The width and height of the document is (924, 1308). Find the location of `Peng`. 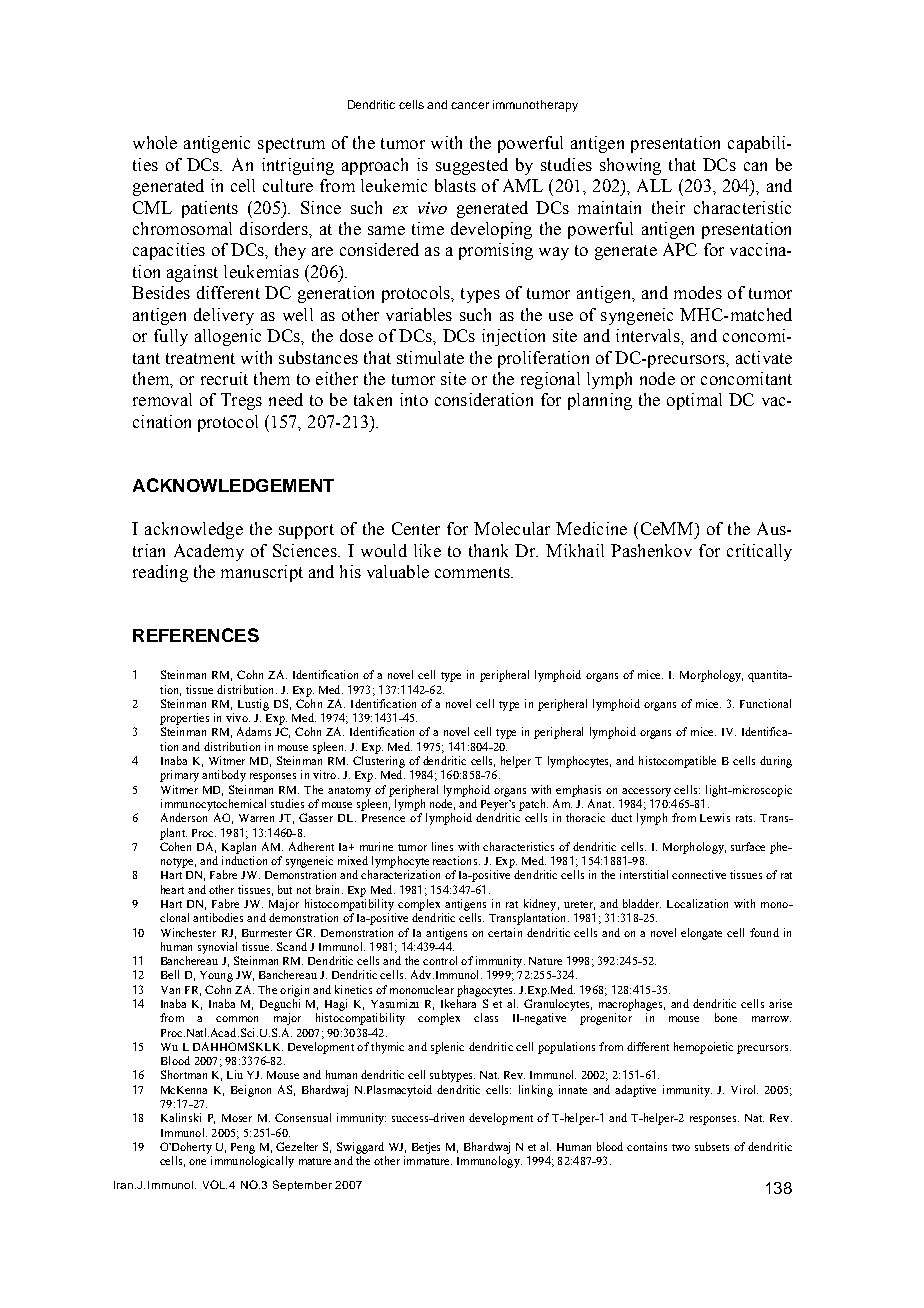

Peng is located at coordinates (243, 1148).
